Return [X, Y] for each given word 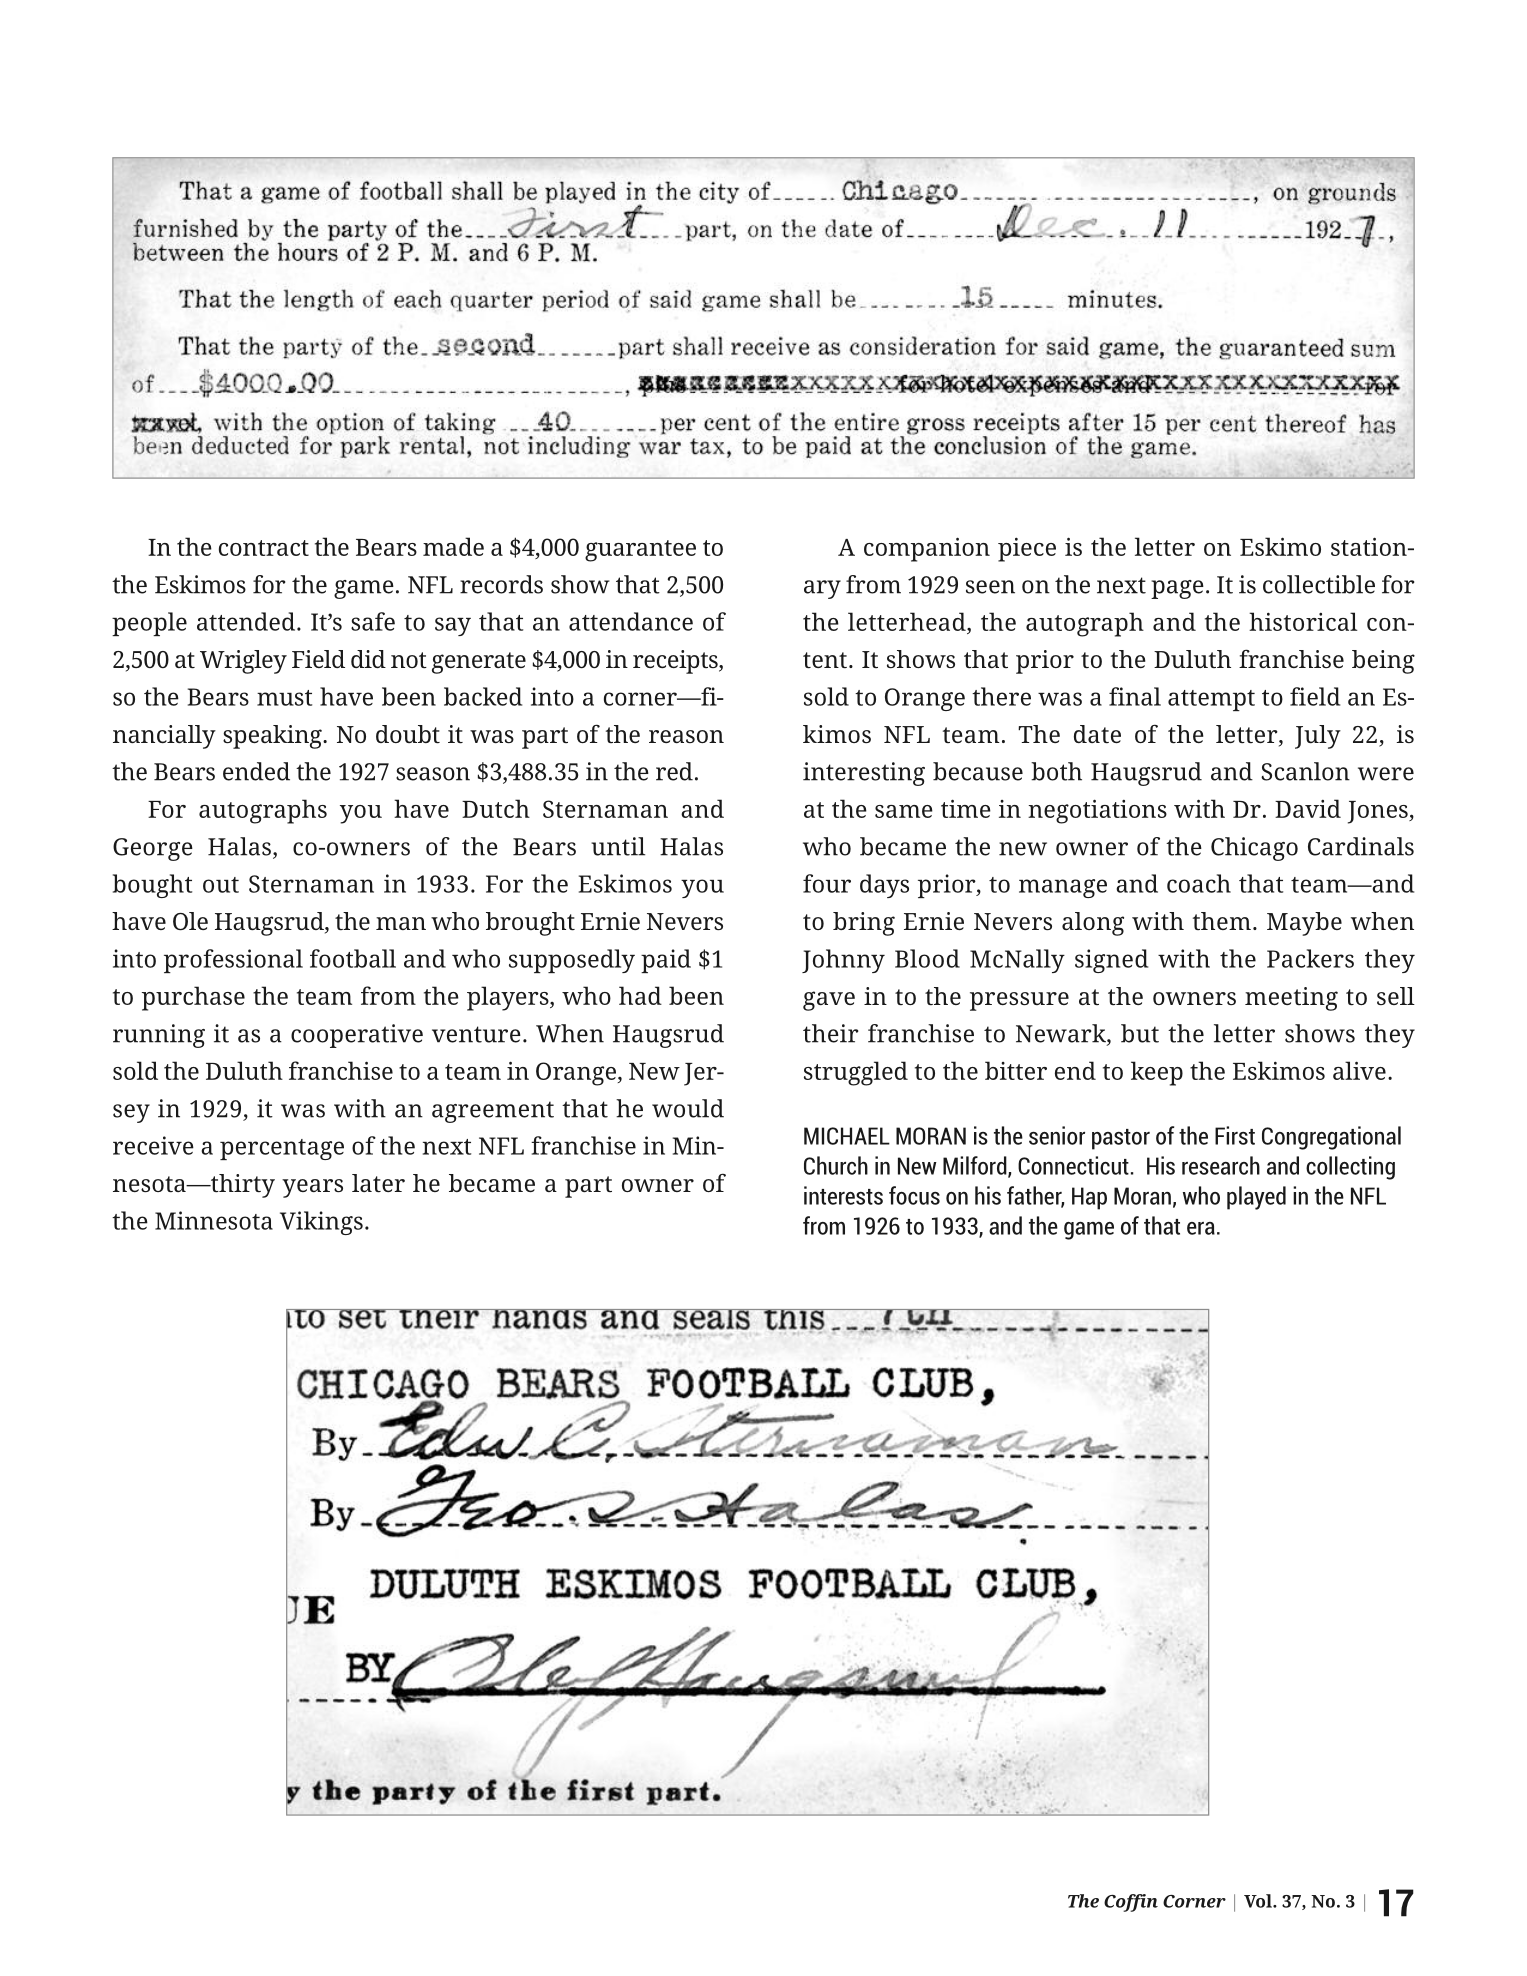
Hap [1089, 1198]
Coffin [1131, 1903]
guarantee [640, 551]
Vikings [321, 1223]
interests [843, 1195]
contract [264, 548]
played [1256, 1198]
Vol [1259, 1901]
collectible [1319, 584]
